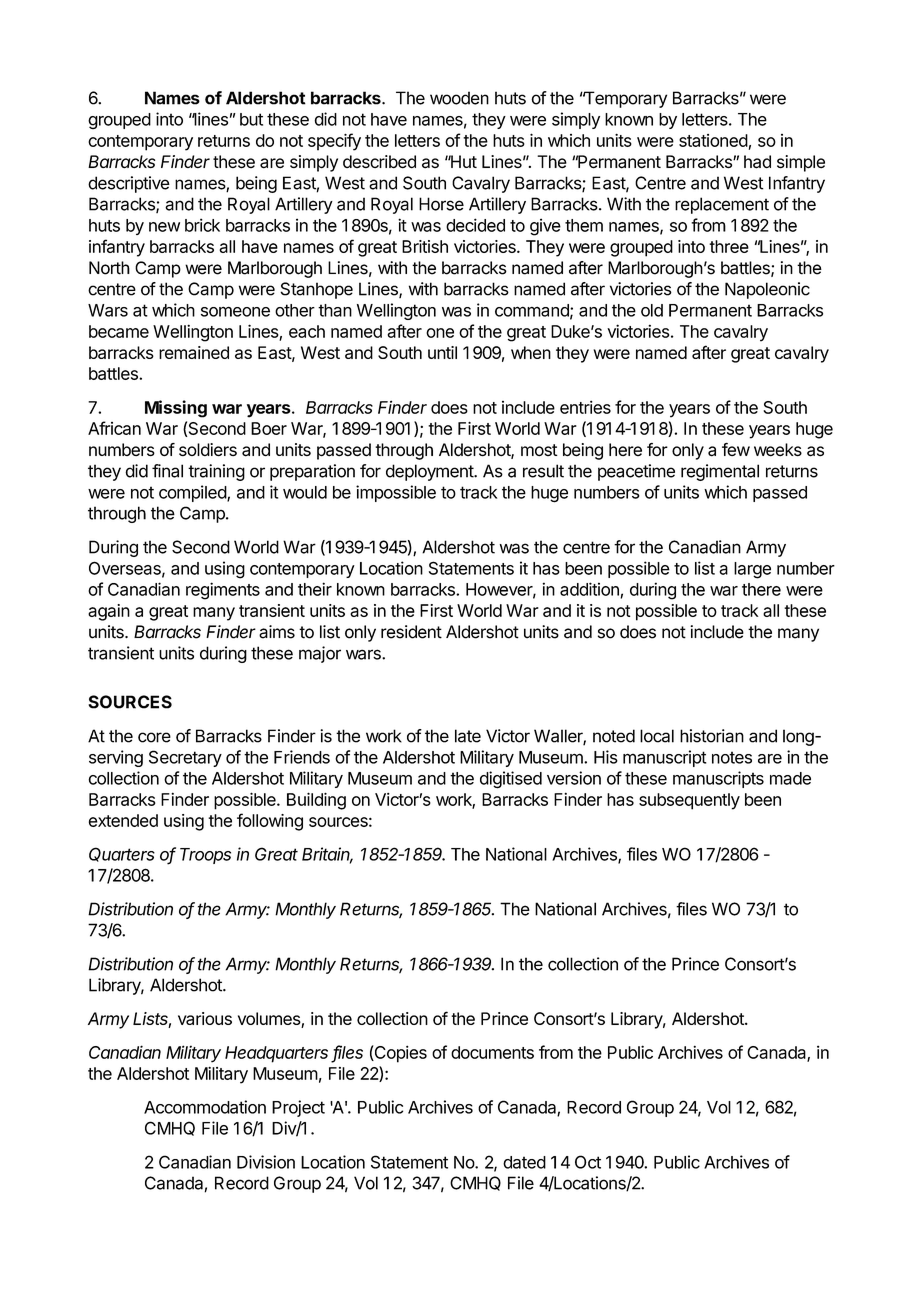 Image resolution: width=924 pixels, height=1308 pixels. I want to click on subsequently, so click(689, 801).
